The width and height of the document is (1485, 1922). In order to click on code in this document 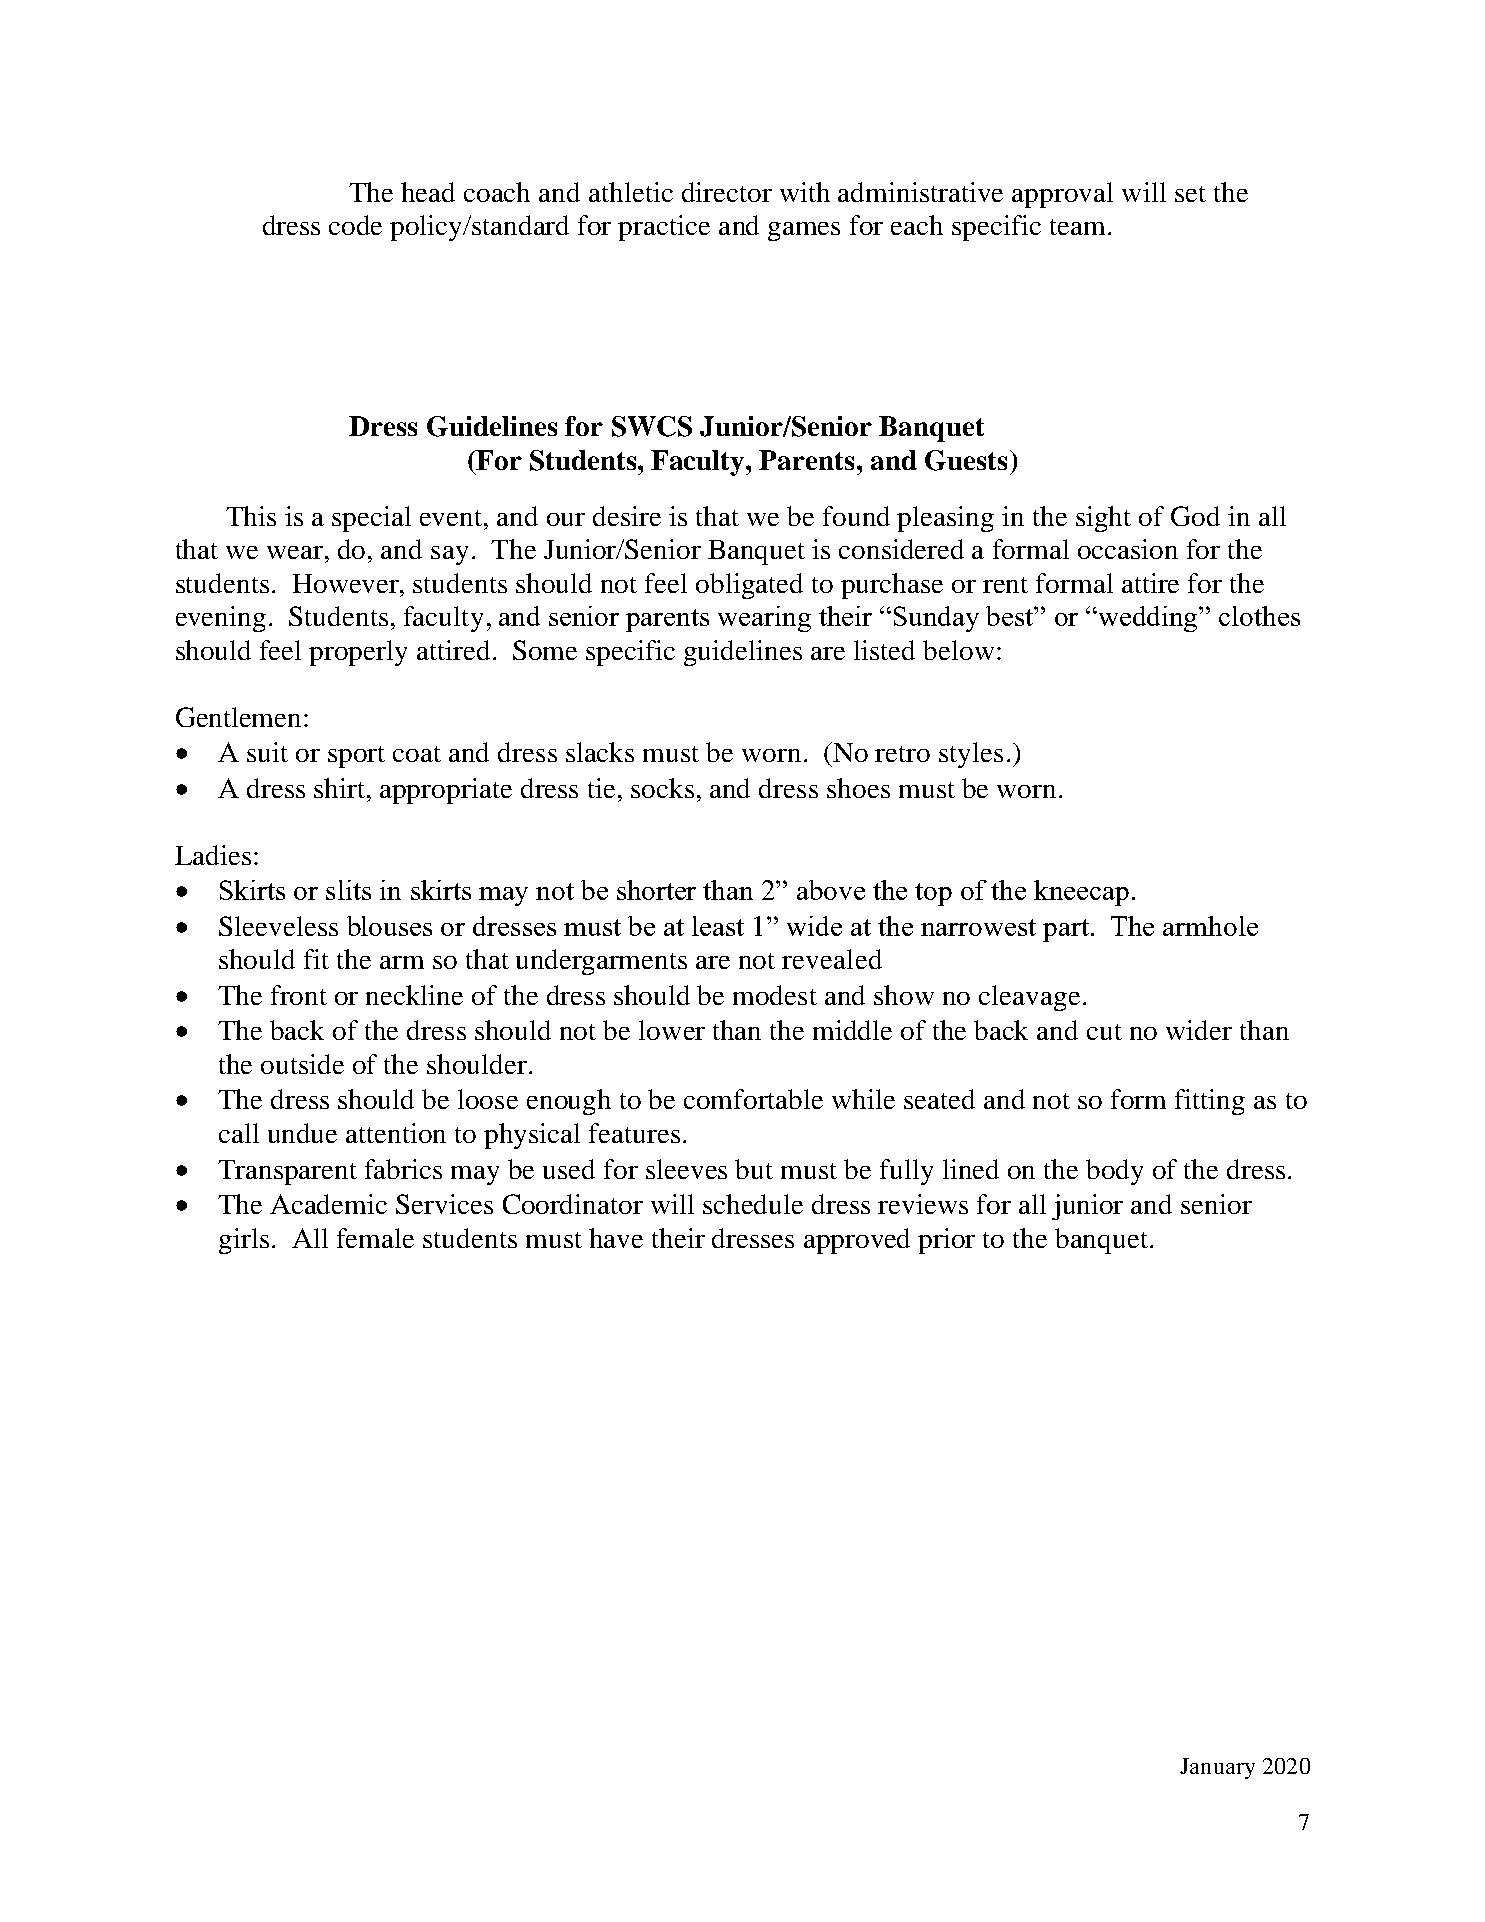, I will do `click(355, 225)`.
